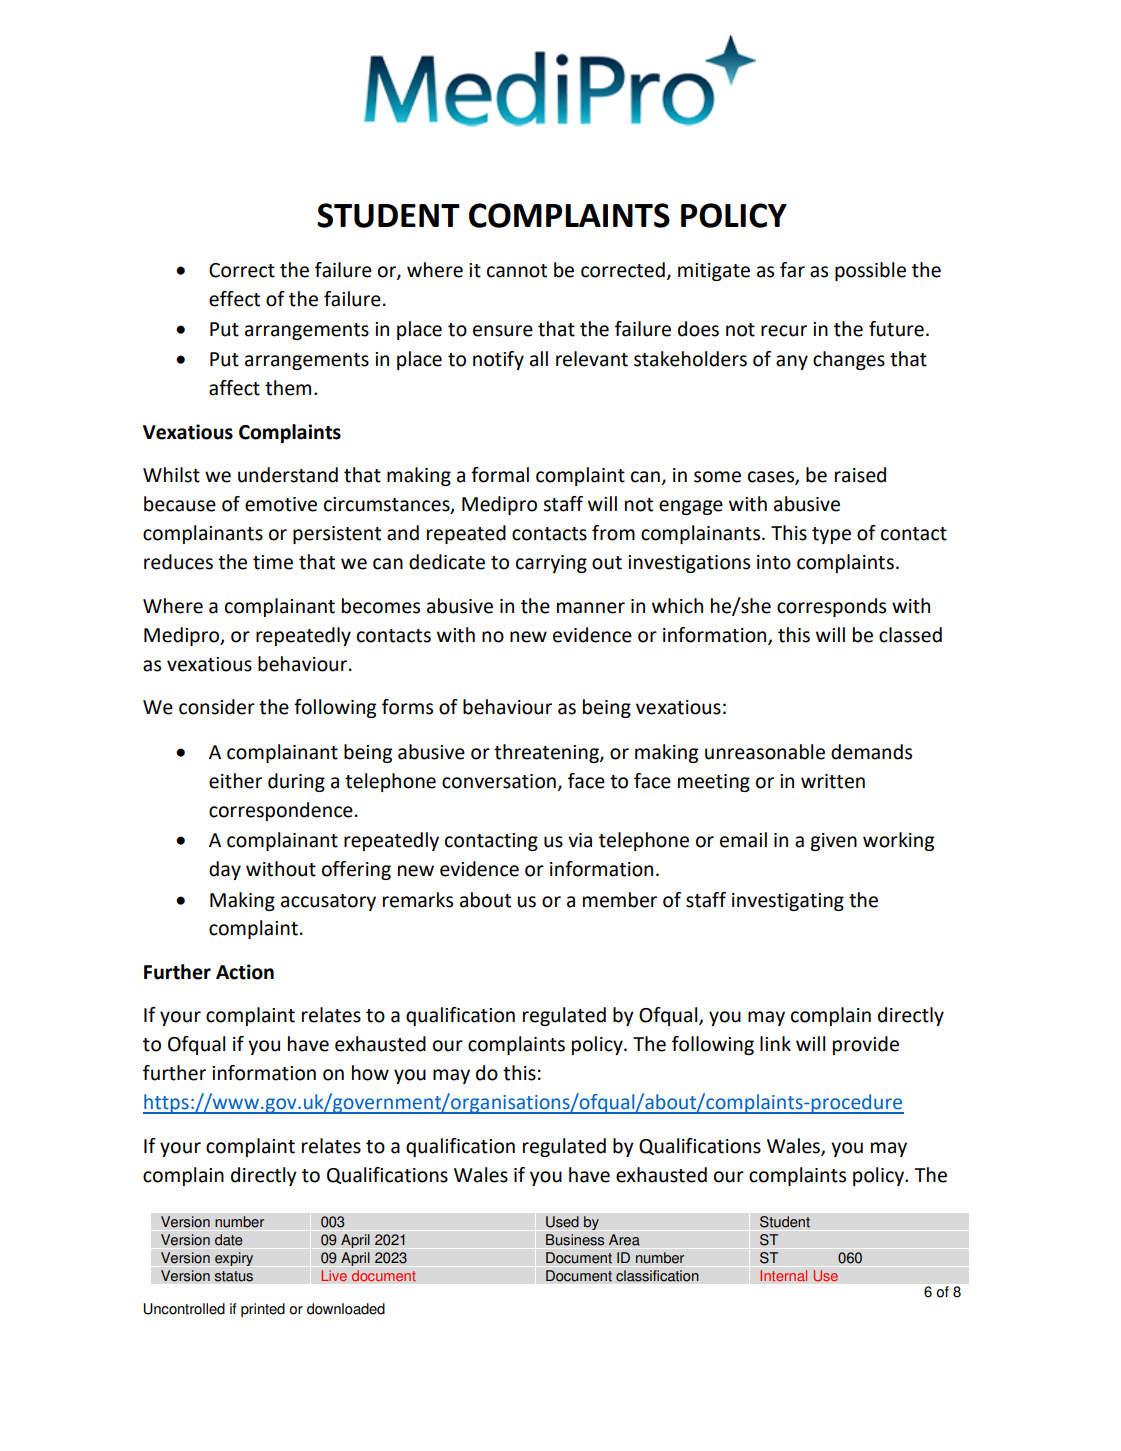  Describe the element at coordinates (591, 608) in the screenshot. I see `manner` at that location.
